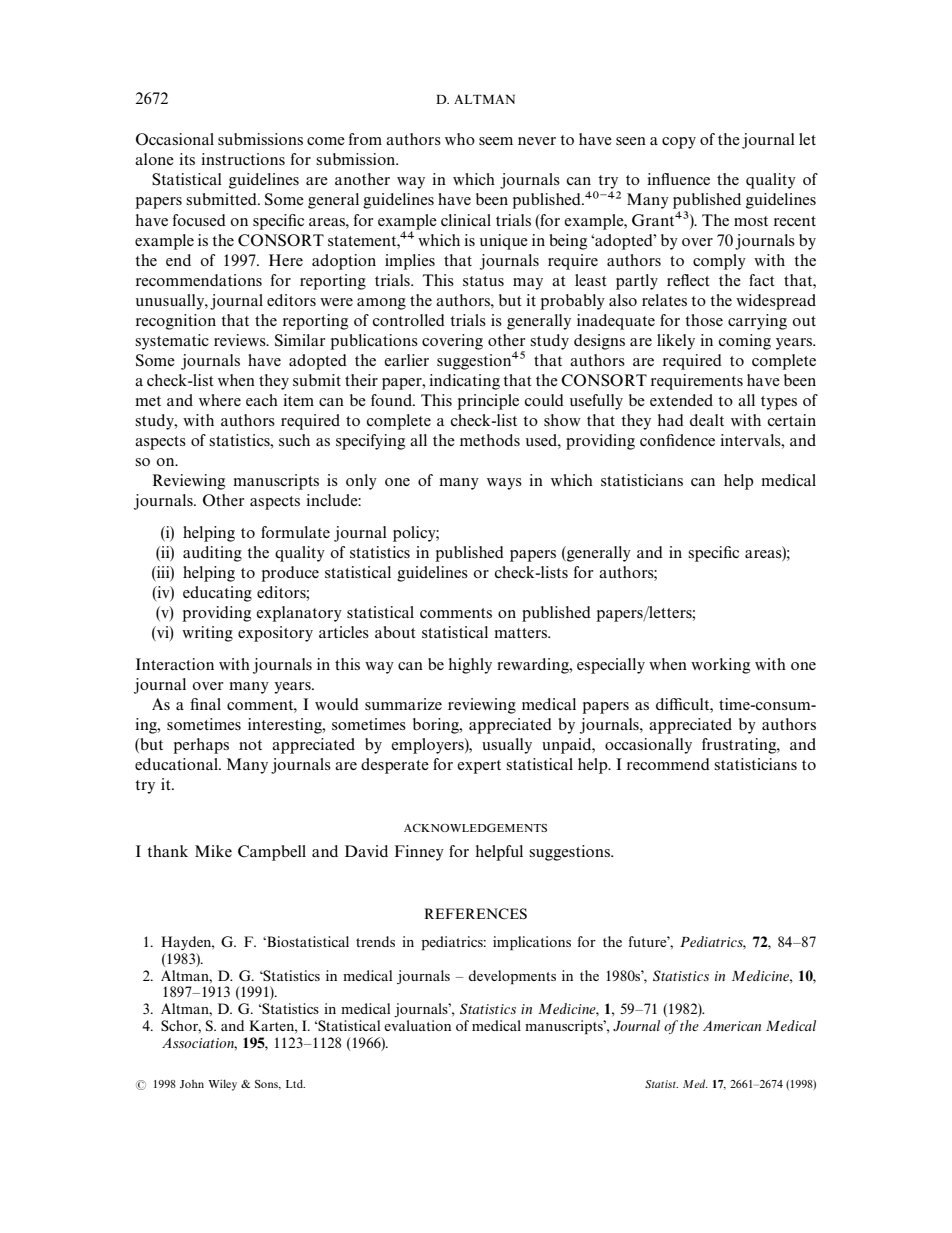 This image has height=1233, width=952. What do you see at coordinates (201, 746) in the image?
I see `perhaps` at bounding box center [201, 746].
